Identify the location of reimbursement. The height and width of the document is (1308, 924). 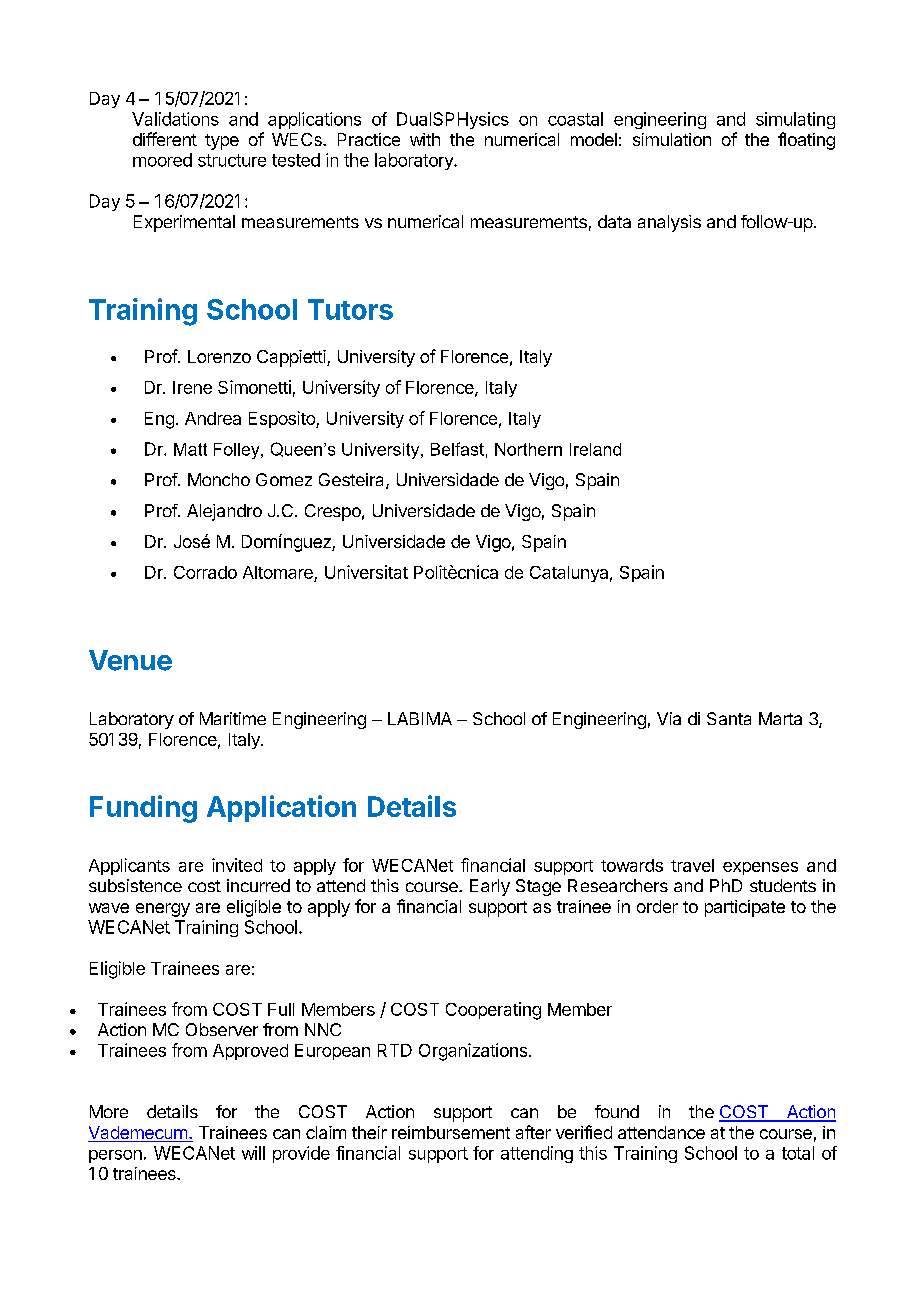
(451, 1132).
